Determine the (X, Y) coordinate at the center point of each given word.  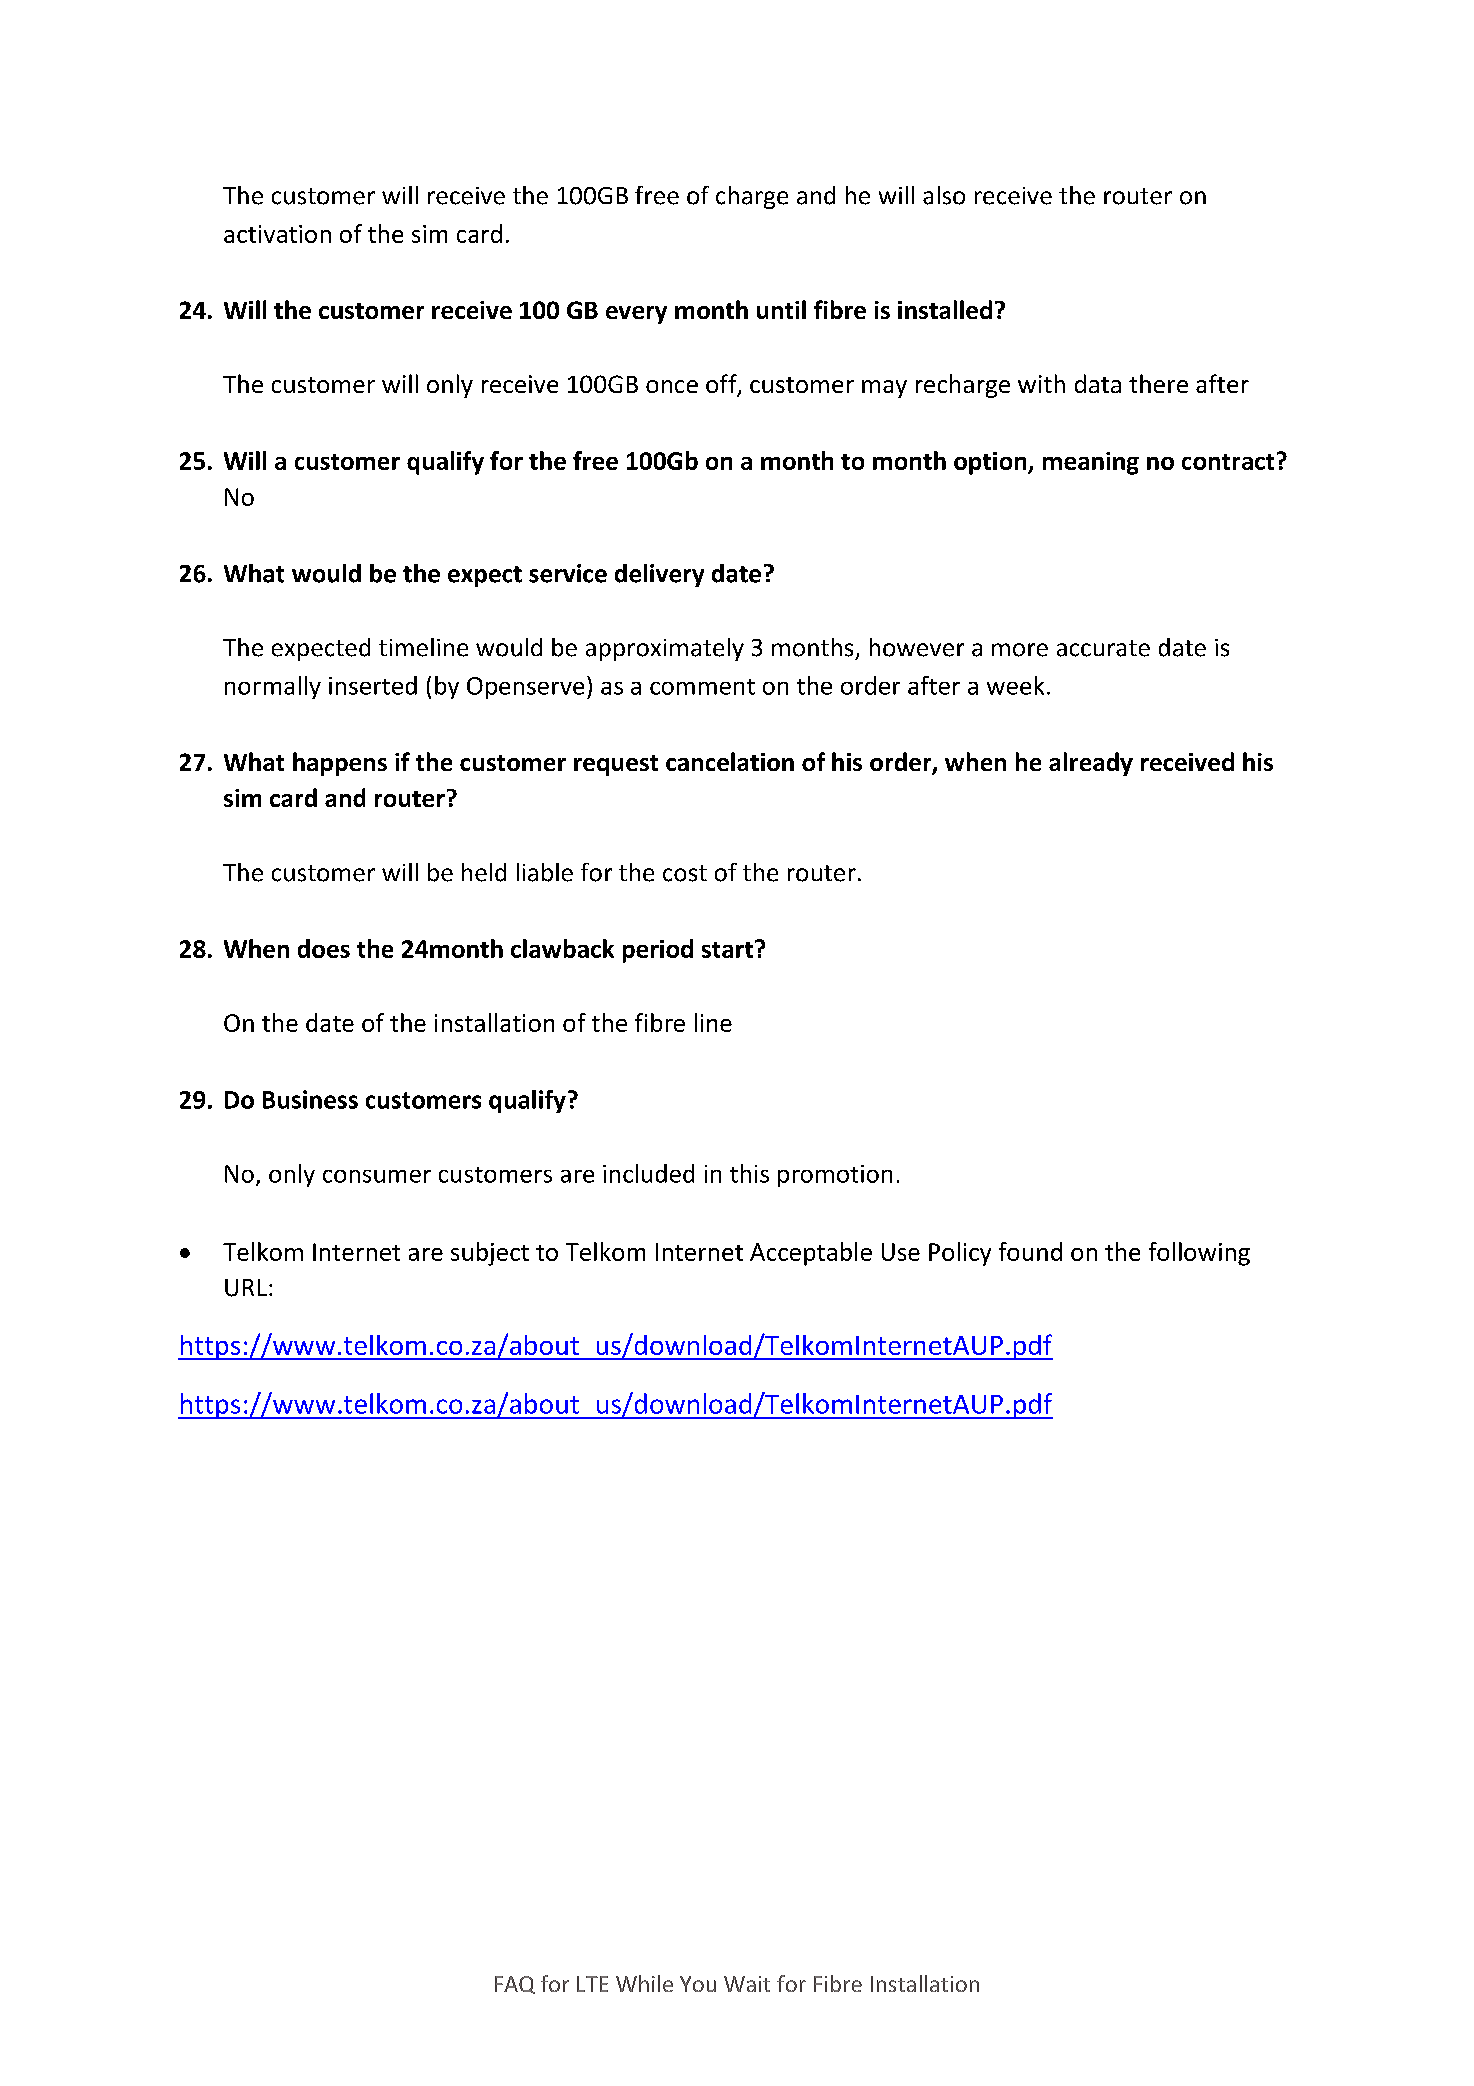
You (698, 1984)
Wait (747, 1984)
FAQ (515, 1985)
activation (277, 234)
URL (246, 1288)
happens (340, 764)
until (781, 309)
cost (685, 873)
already (1091, 764)
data (1098, 383)
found (1030, 1251)
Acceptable (811, 1254)
